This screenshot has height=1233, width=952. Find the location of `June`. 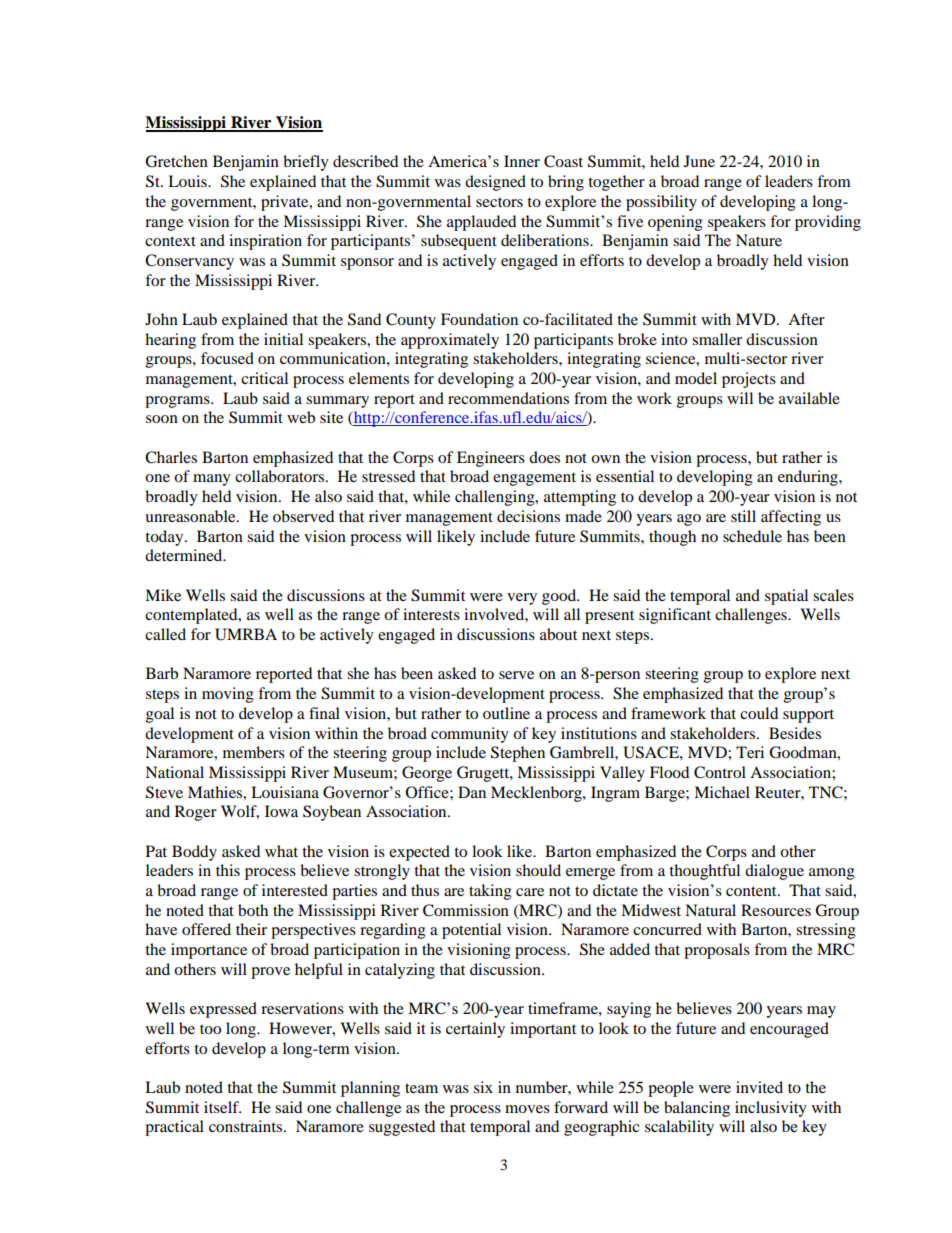

June is located at coordinates (699, 161).
